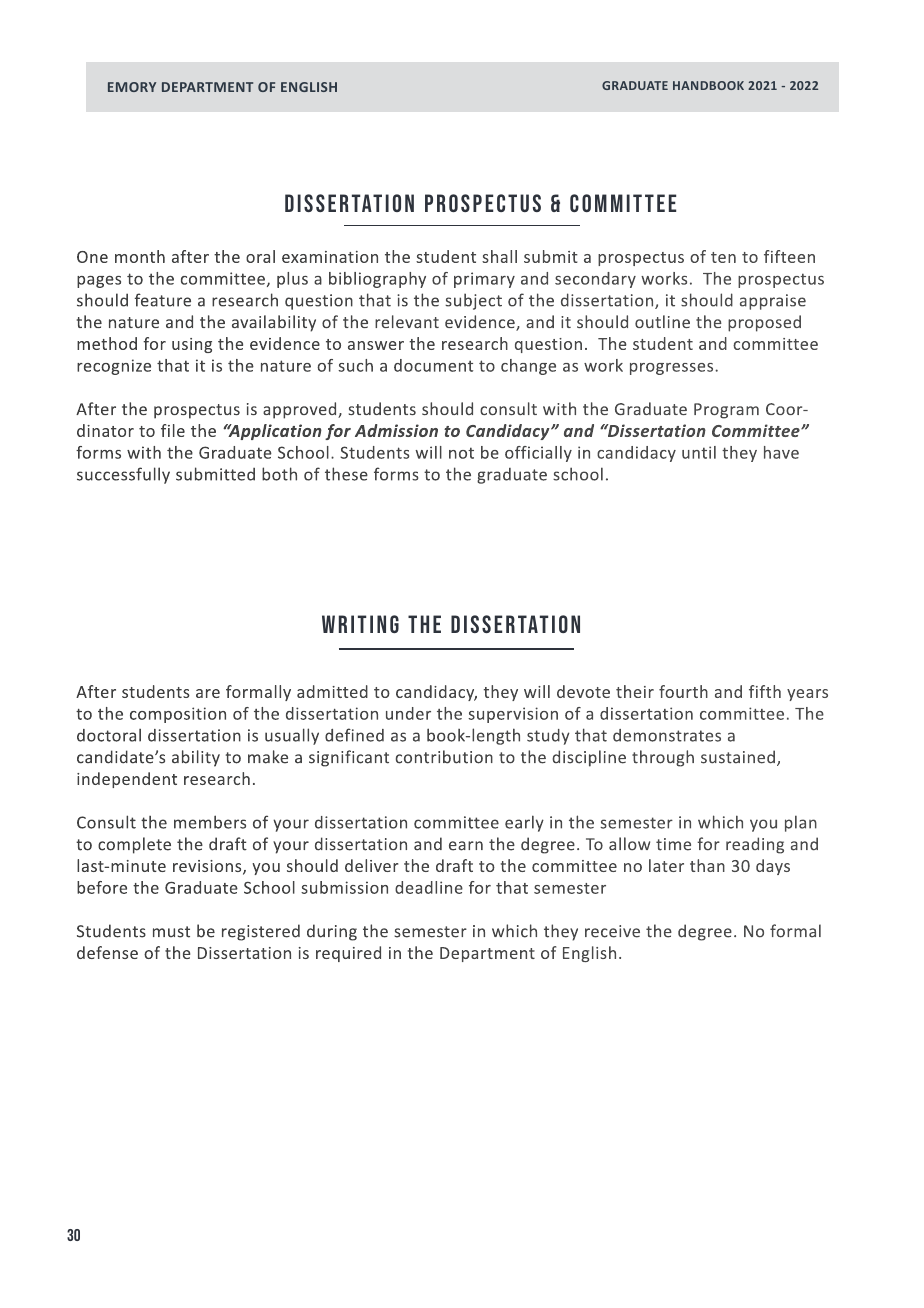 The width and height of the screenshot is (924, 1308). Describe the element at coordinates (123, 475) in the screenshot. I see `successfully` at that location.
